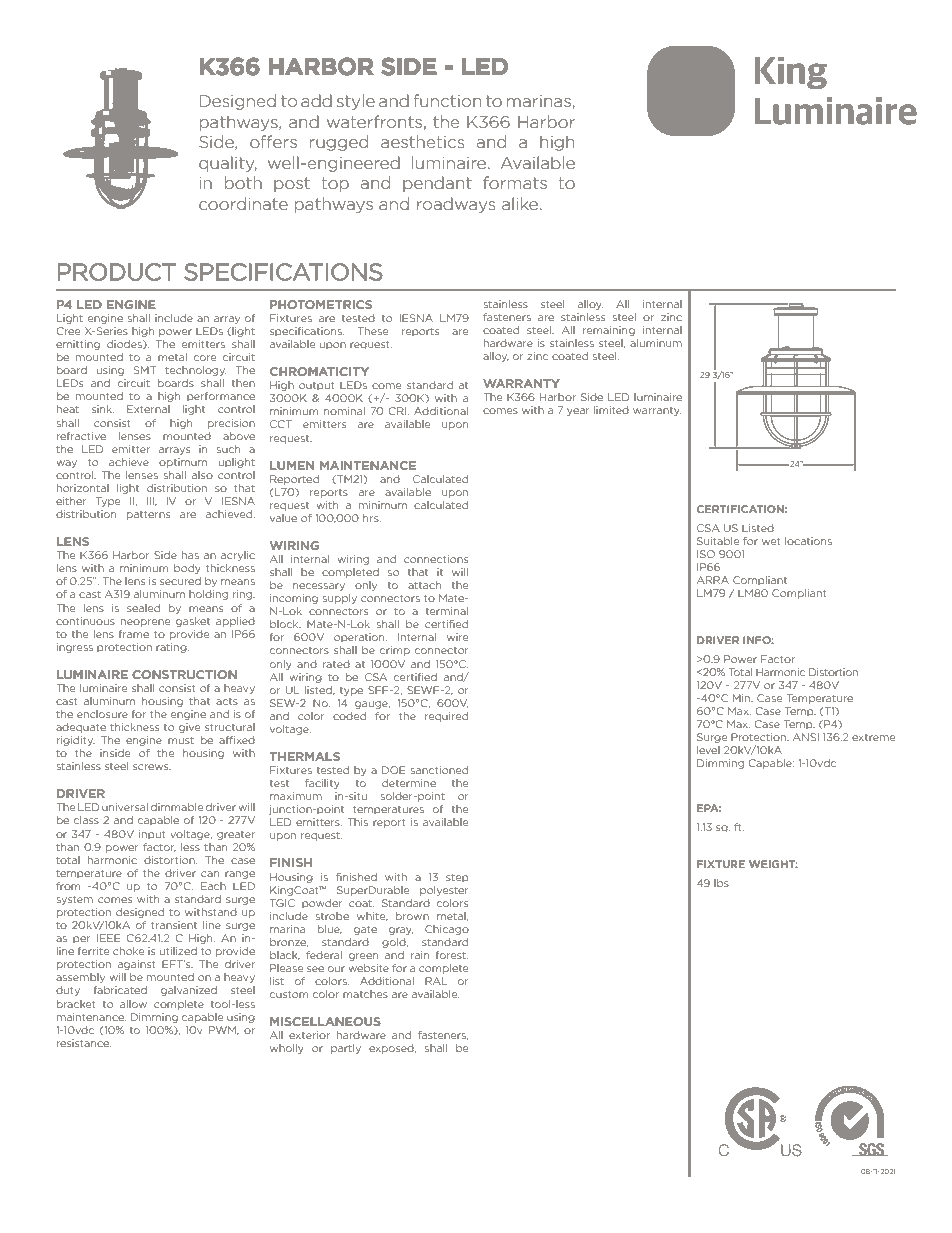 The width and height of the image is (952, 1233). I want to click on wet, so click(771, 541).
